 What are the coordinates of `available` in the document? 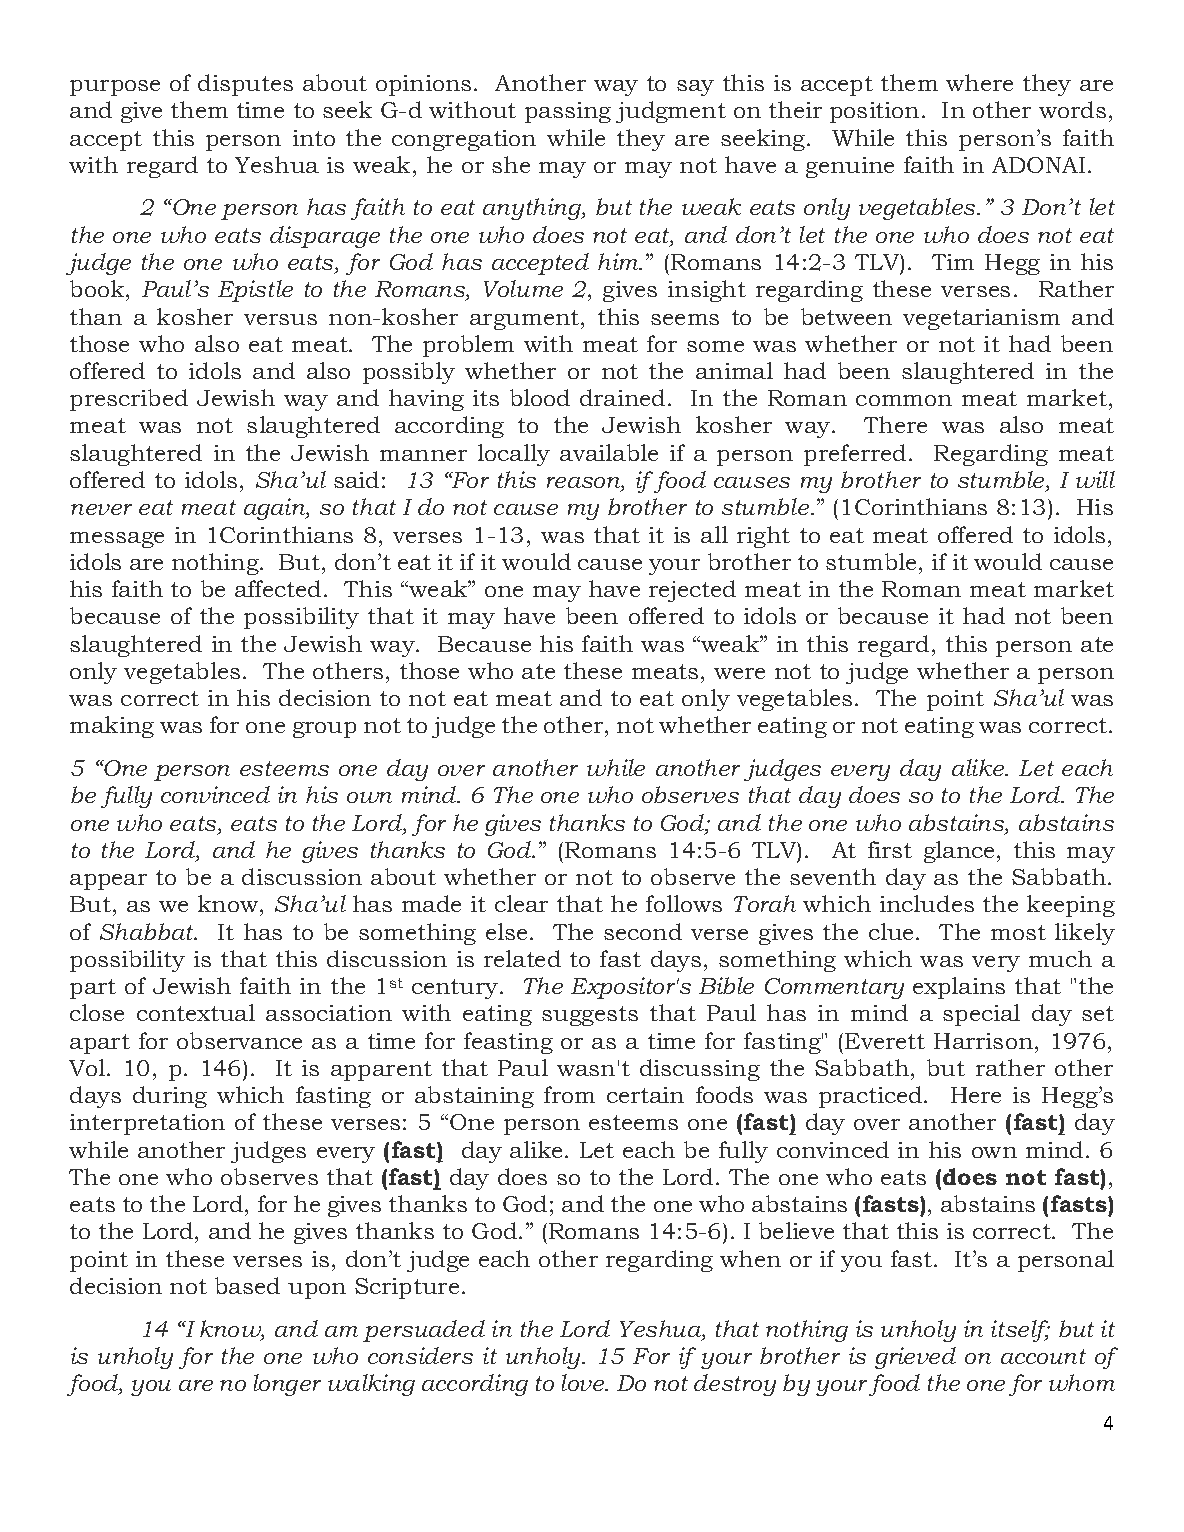 It's located at (609, 452).
